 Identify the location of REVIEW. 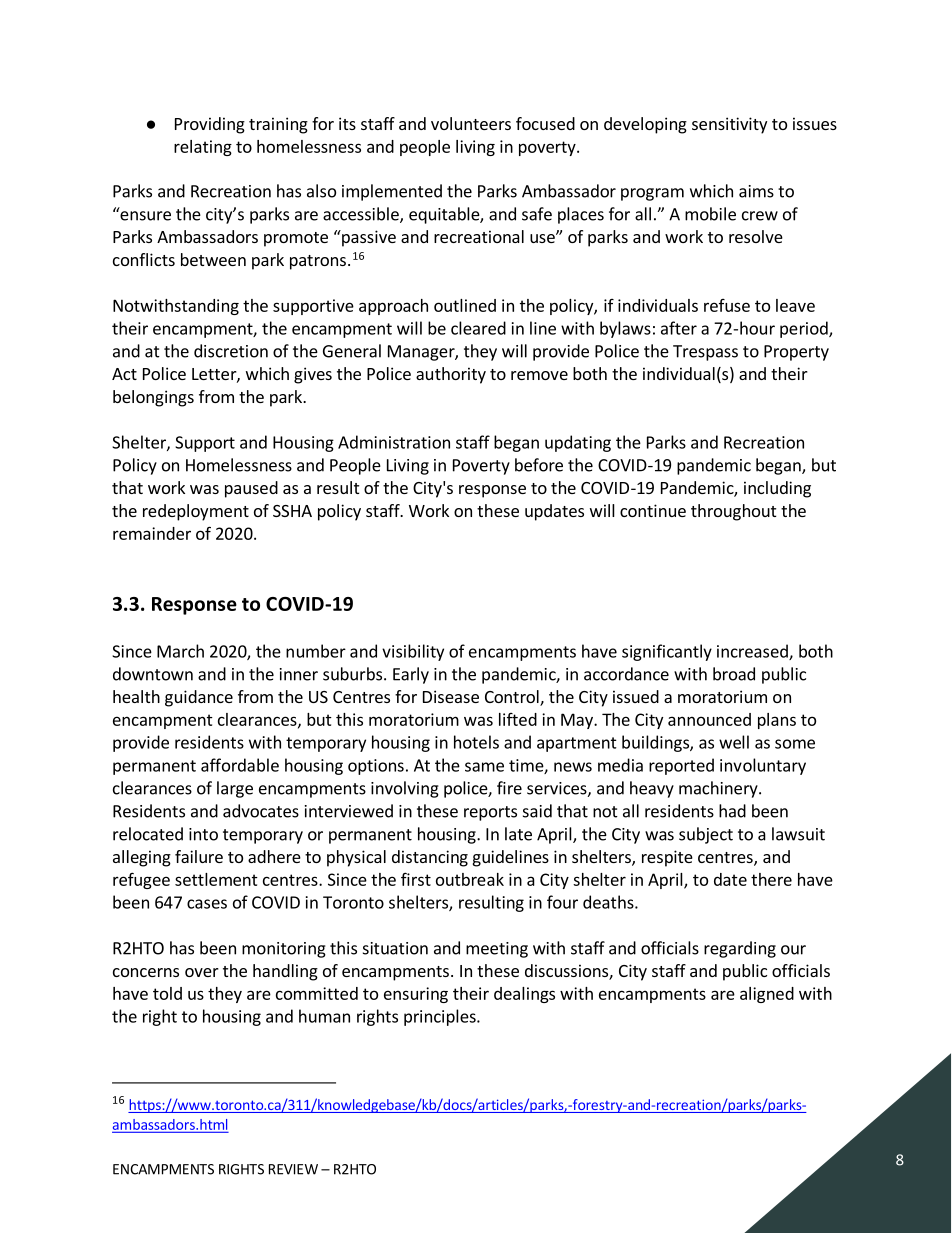
(293, 1169).
